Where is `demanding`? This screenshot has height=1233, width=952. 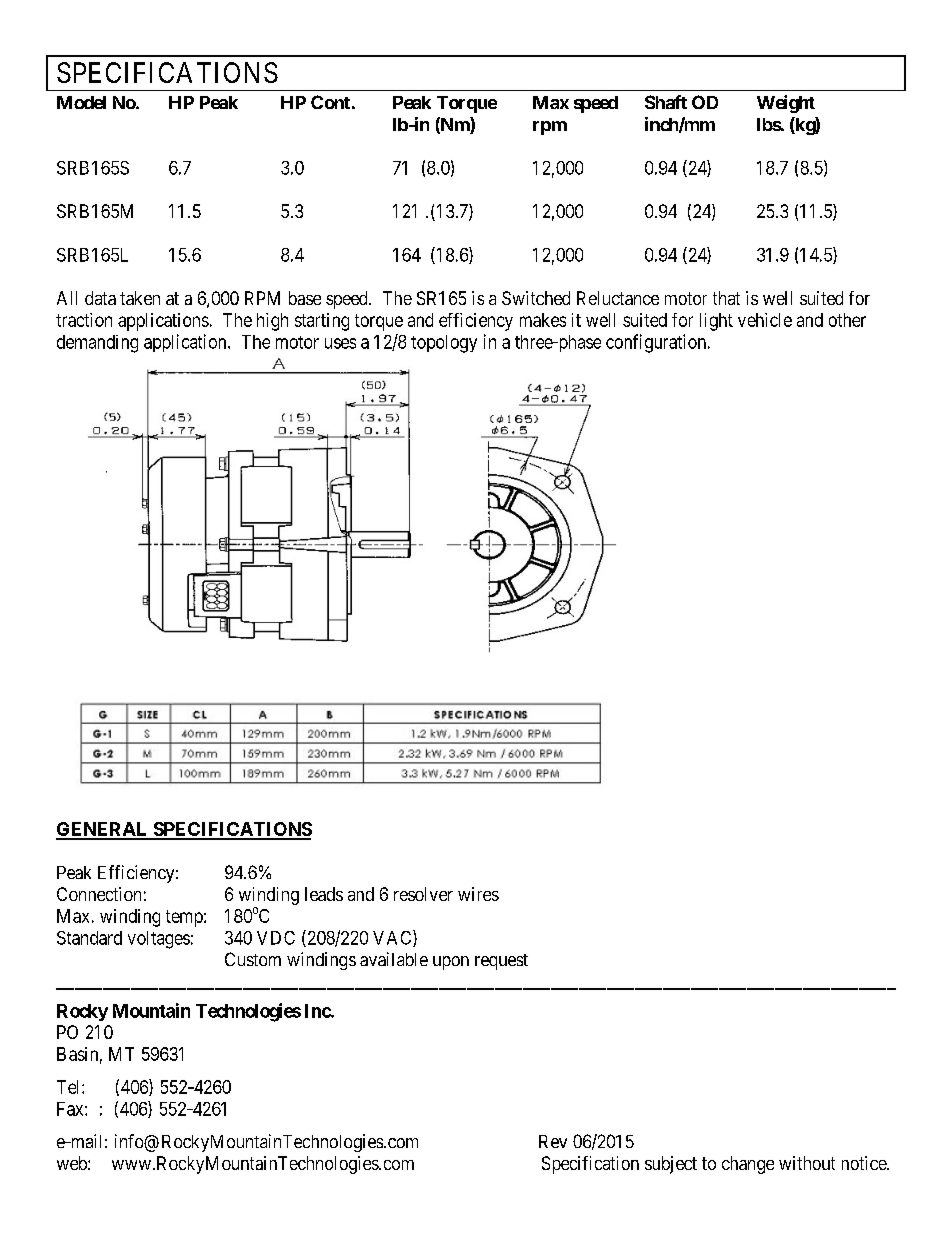 demanding is located at coordinates (97, 344).
